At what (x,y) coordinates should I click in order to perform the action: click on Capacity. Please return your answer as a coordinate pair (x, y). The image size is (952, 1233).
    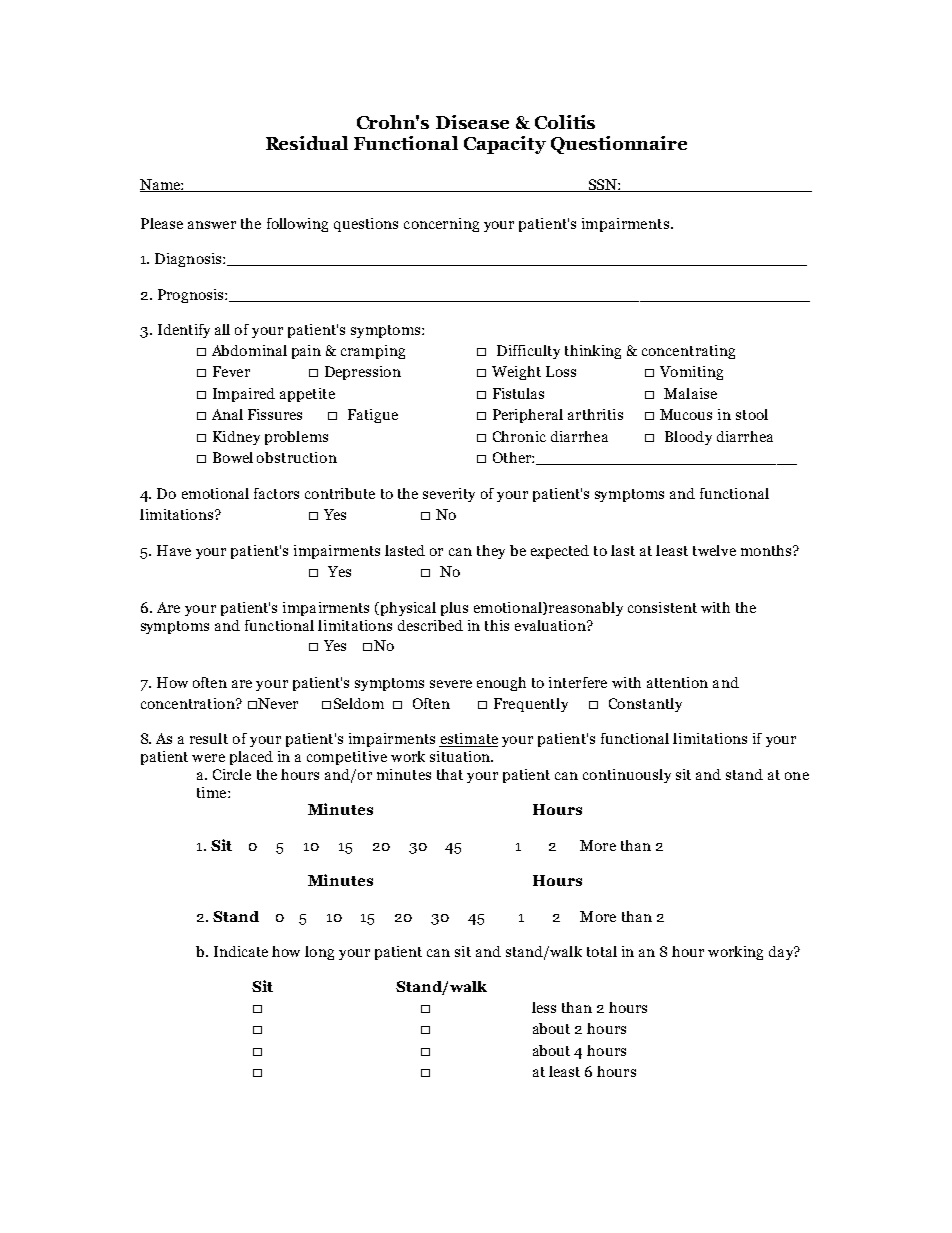
    Looking at the image, I should click on (505, 145).
